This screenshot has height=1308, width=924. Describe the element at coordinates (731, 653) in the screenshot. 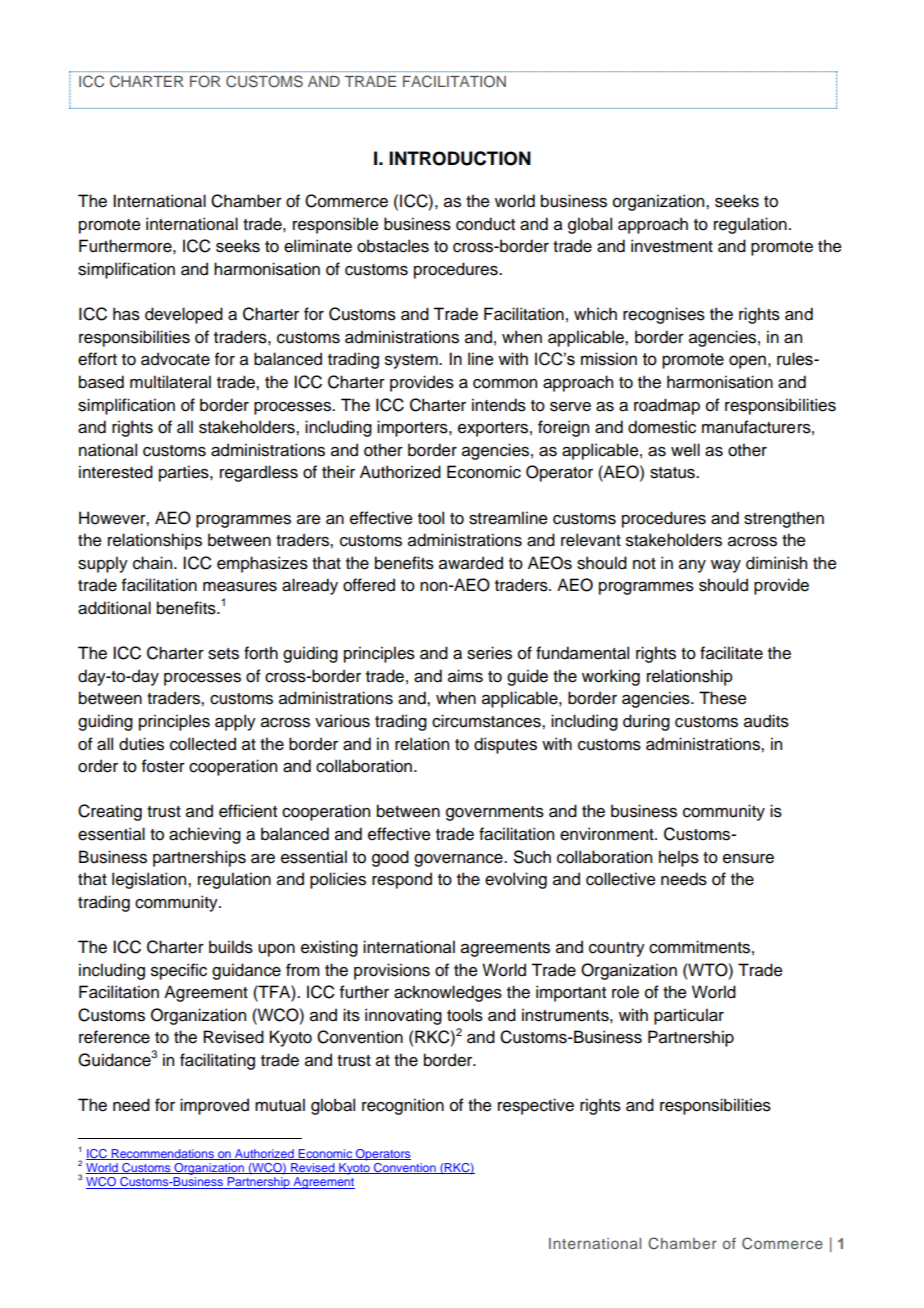

I see `facilitate` at that location.
